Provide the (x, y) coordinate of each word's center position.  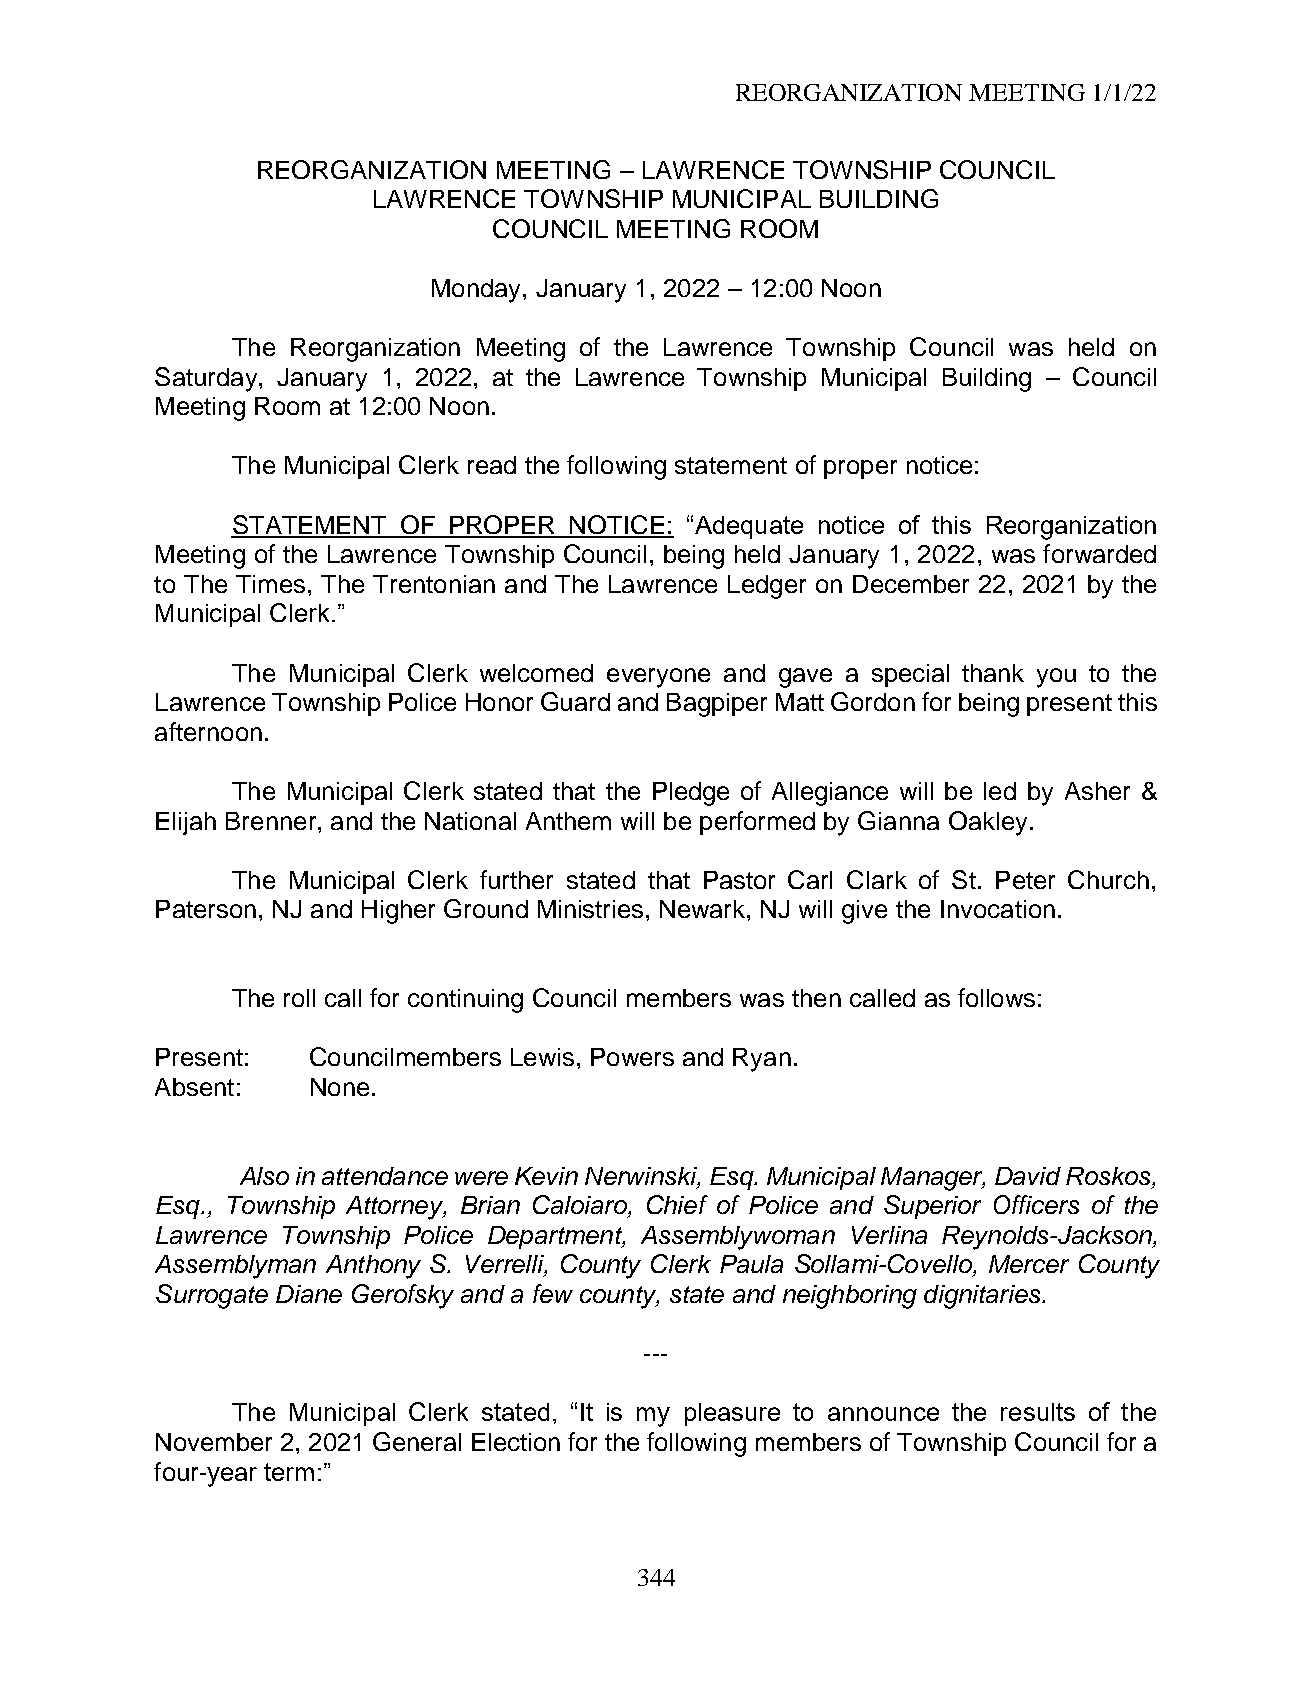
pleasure (732, 1414)
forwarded (1099, 553)
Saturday (207, 379)
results (1038, 1412)
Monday (478, 291)
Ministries (590, 909)
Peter (1025, 880)
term (289, 1472)
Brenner (272, 821)
